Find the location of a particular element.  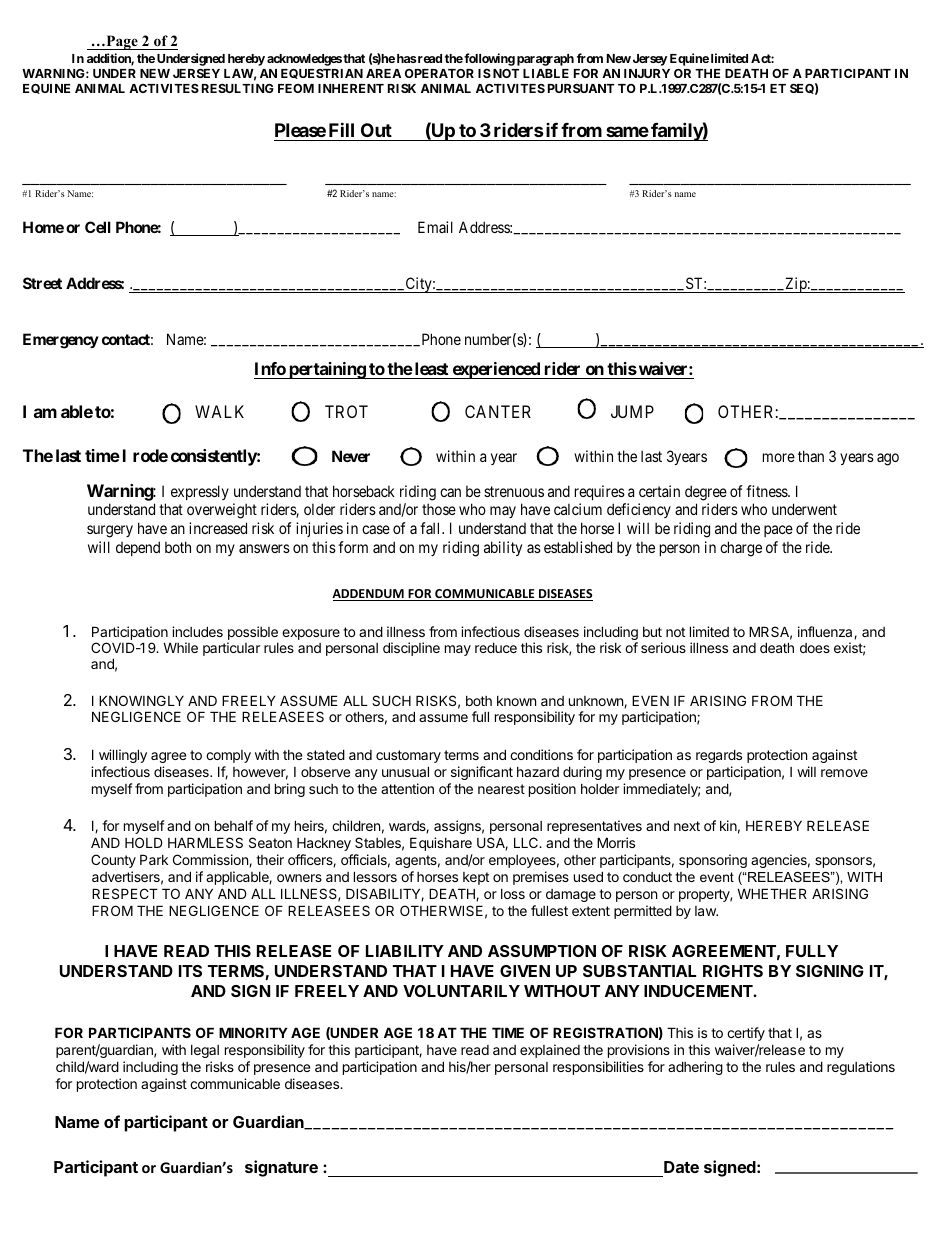

remove is located at coordinates (844, 773).
